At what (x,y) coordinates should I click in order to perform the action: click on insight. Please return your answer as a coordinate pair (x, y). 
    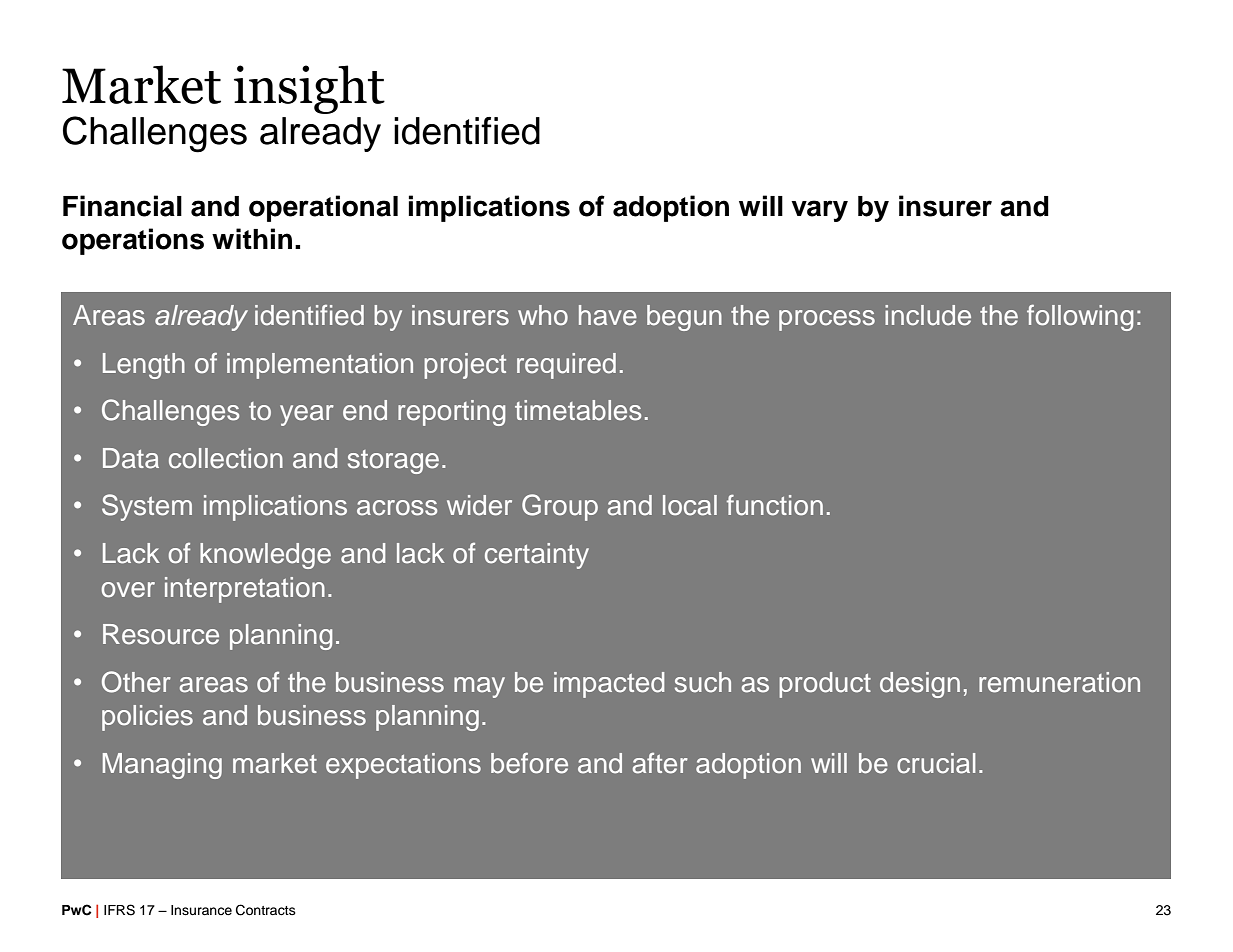
    Looking at the image, I should click on (309, 89).
